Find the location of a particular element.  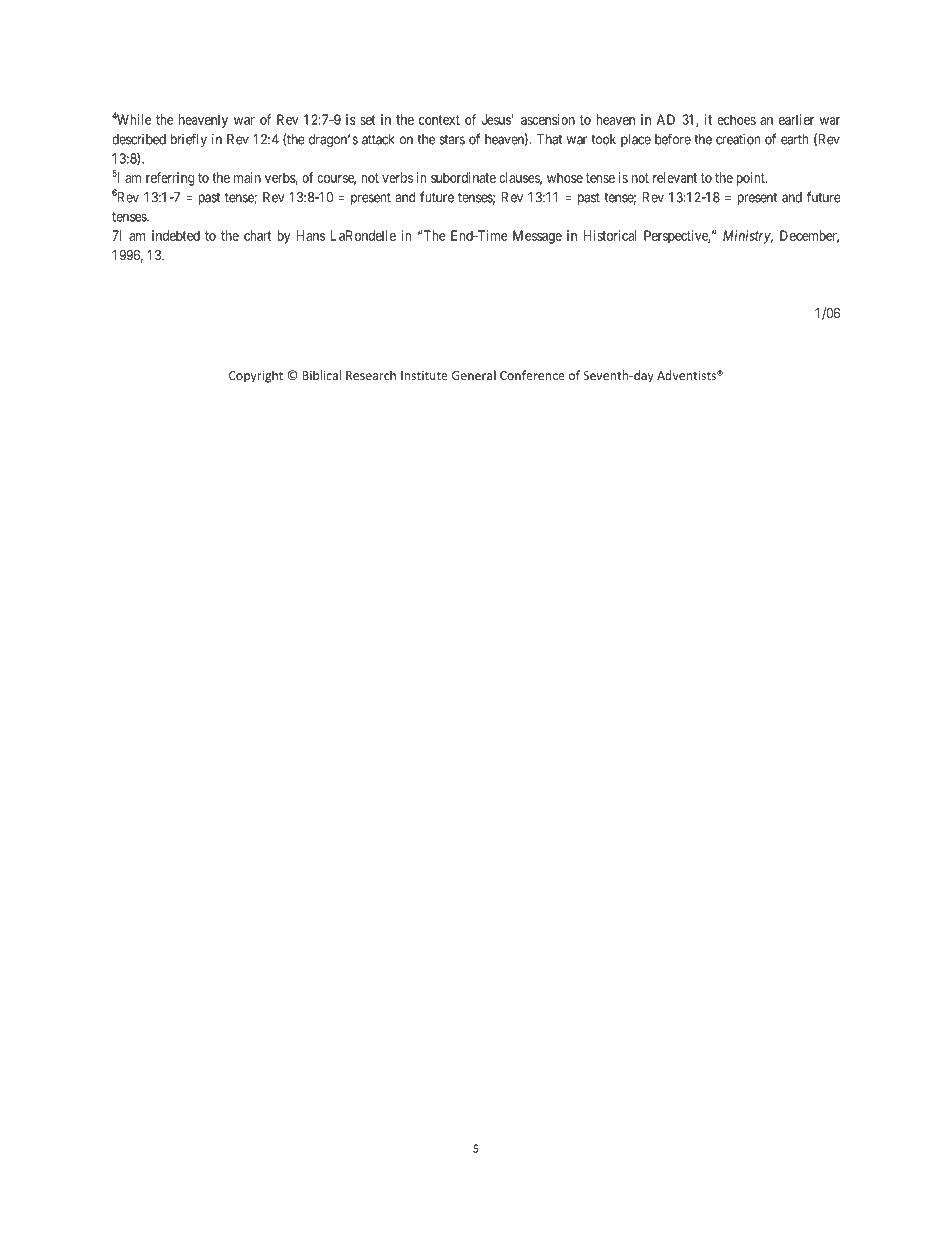

subordinate is located at coordinates (463, 177).
